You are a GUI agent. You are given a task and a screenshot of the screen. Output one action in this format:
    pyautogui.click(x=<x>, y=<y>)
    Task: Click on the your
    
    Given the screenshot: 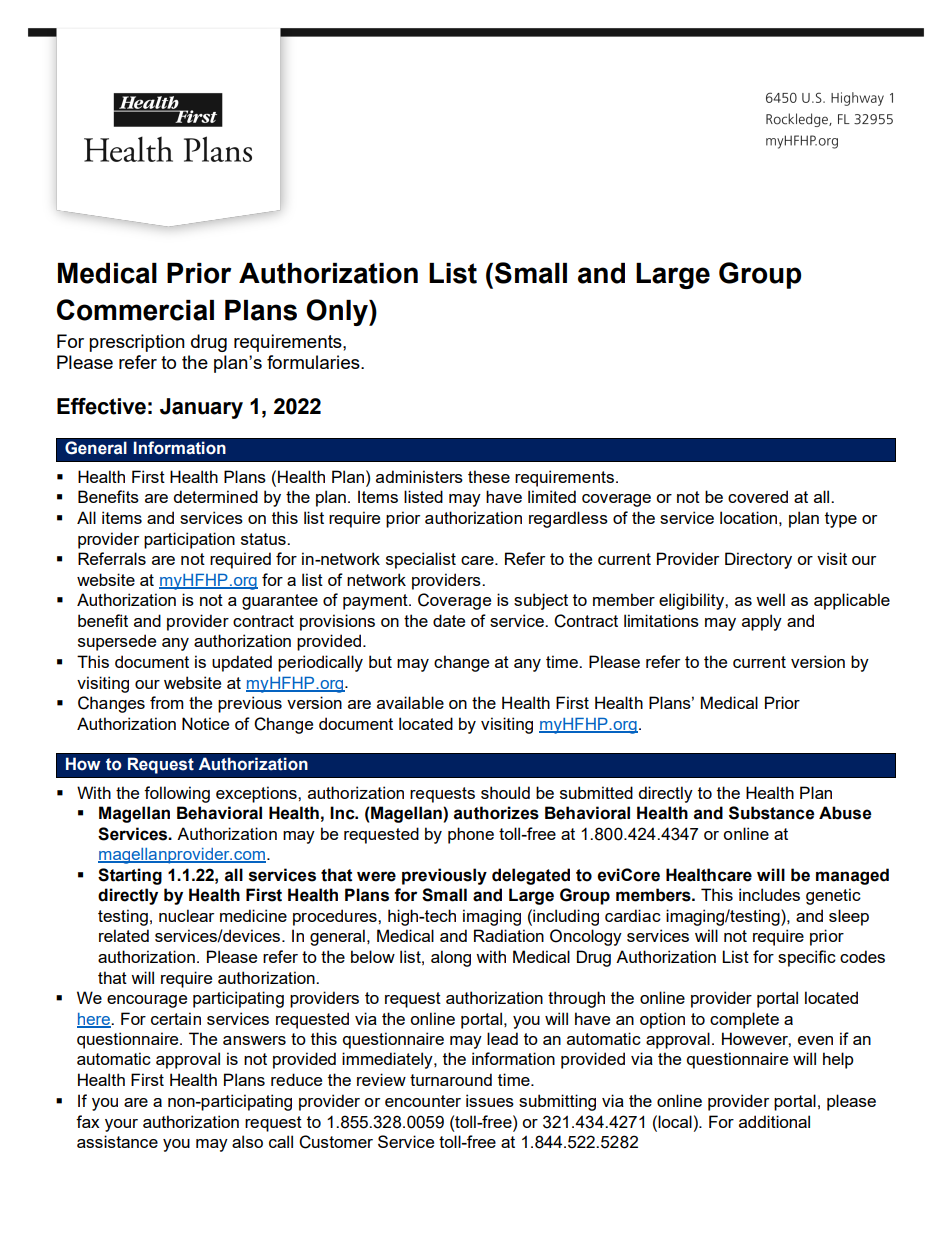 What is the action you would take?
    pyautogui.click(x=121, y=1125)
